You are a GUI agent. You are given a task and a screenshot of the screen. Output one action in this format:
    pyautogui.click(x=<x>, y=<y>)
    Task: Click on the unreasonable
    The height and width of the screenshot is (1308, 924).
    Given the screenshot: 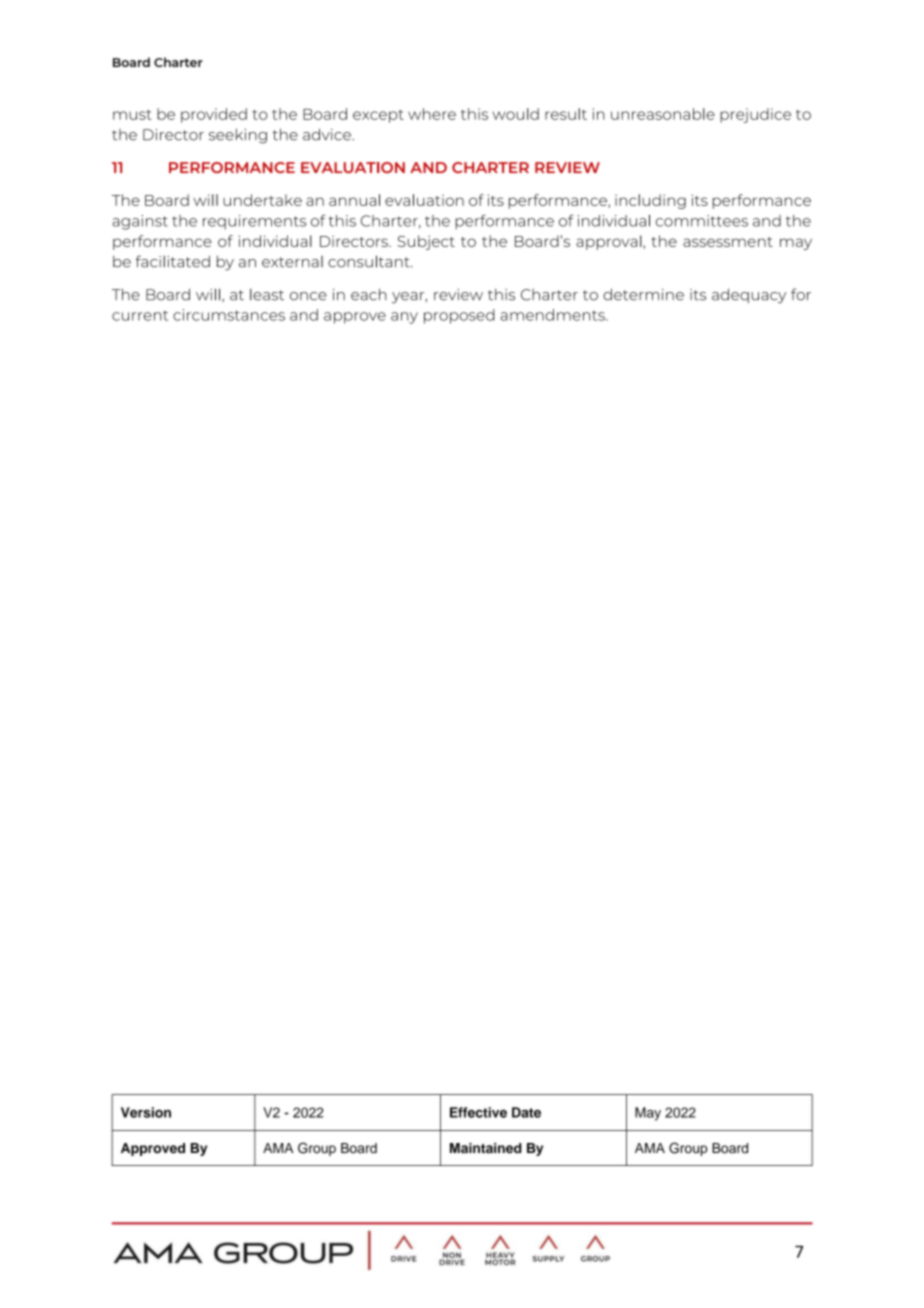 What is the action you would take?
    pyautogui.click(x=663, y=114)
